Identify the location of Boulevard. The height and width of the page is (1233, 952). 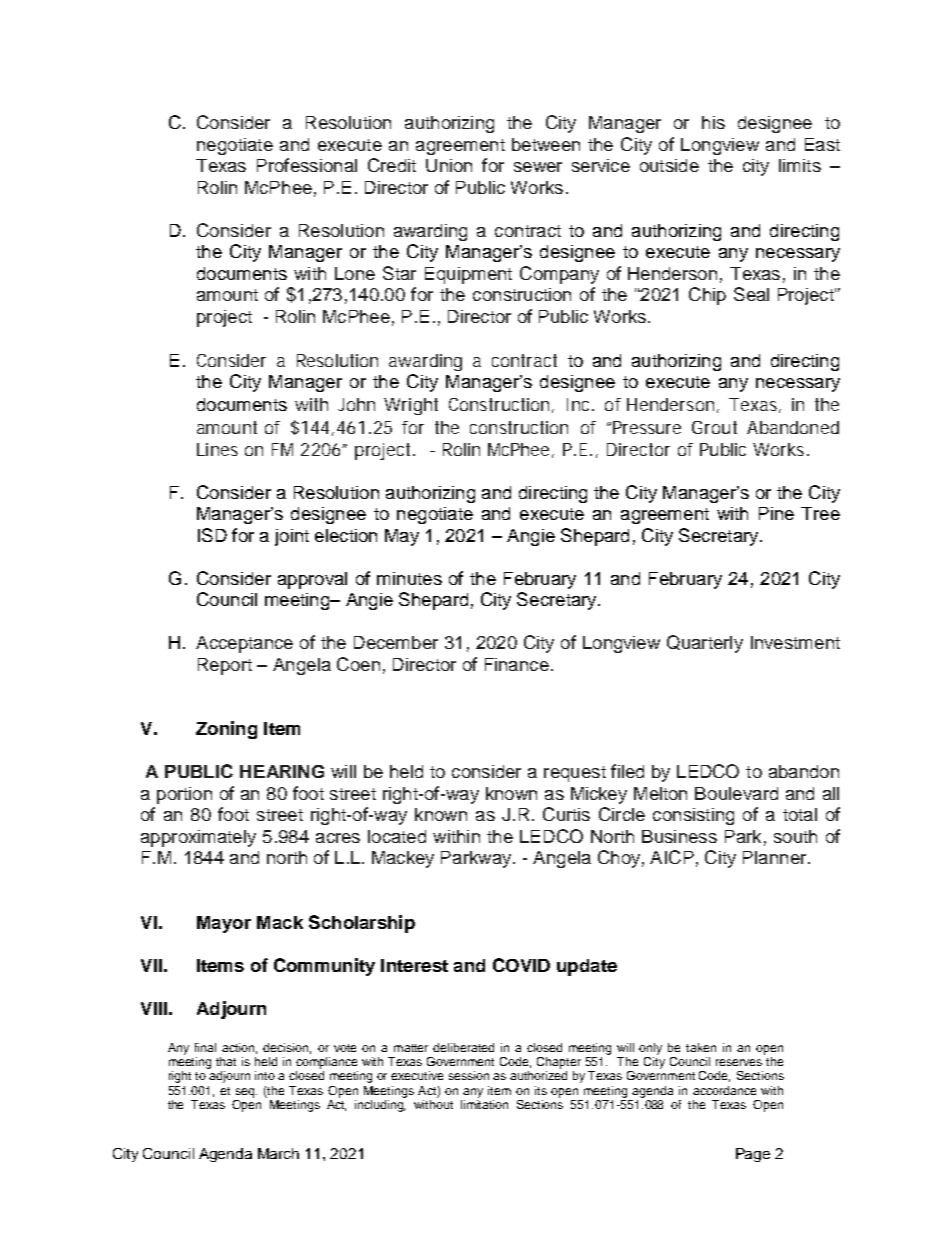
(736, 793).
